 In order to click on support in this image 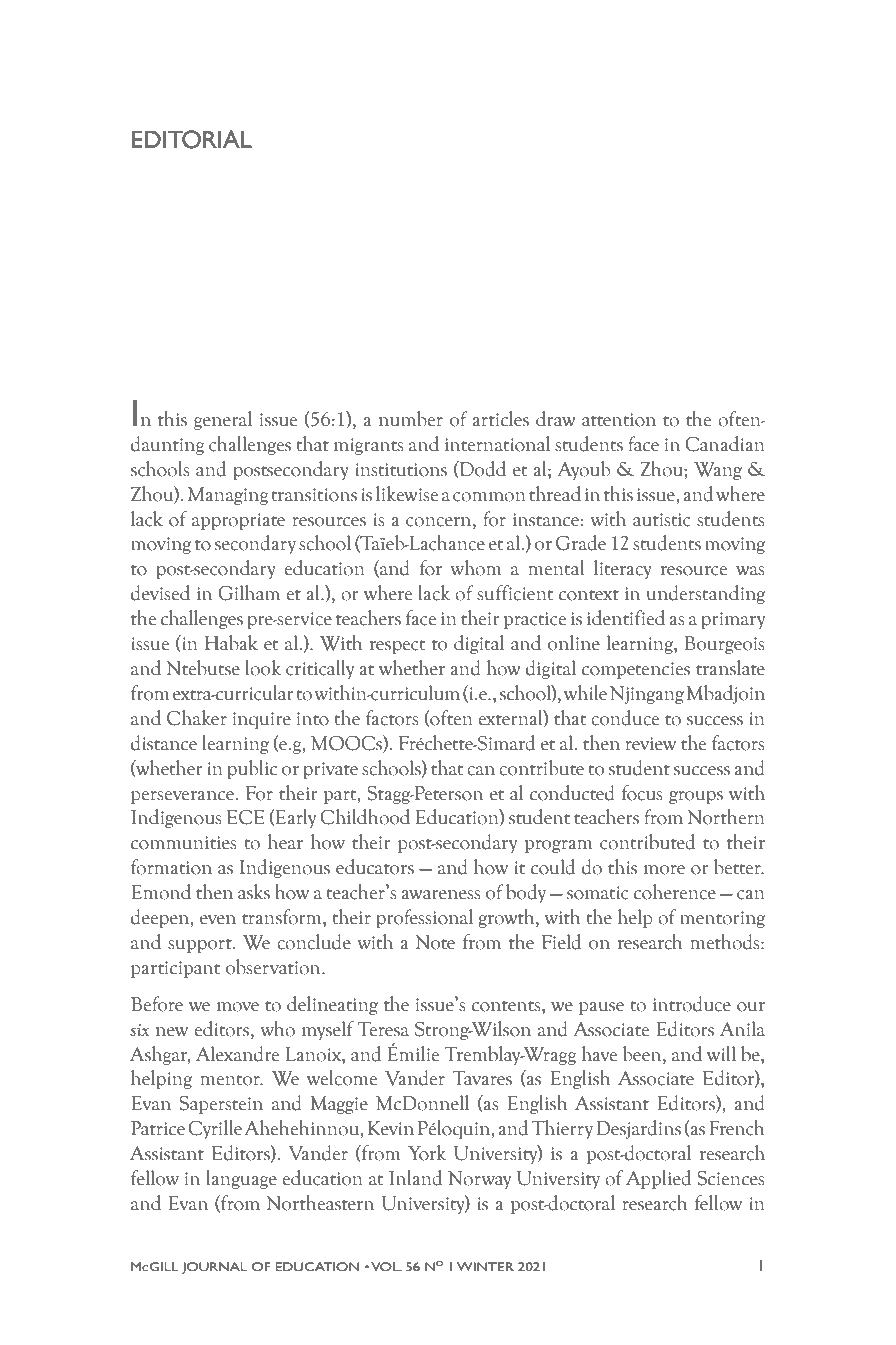, I will do `click(201, 946)`.
